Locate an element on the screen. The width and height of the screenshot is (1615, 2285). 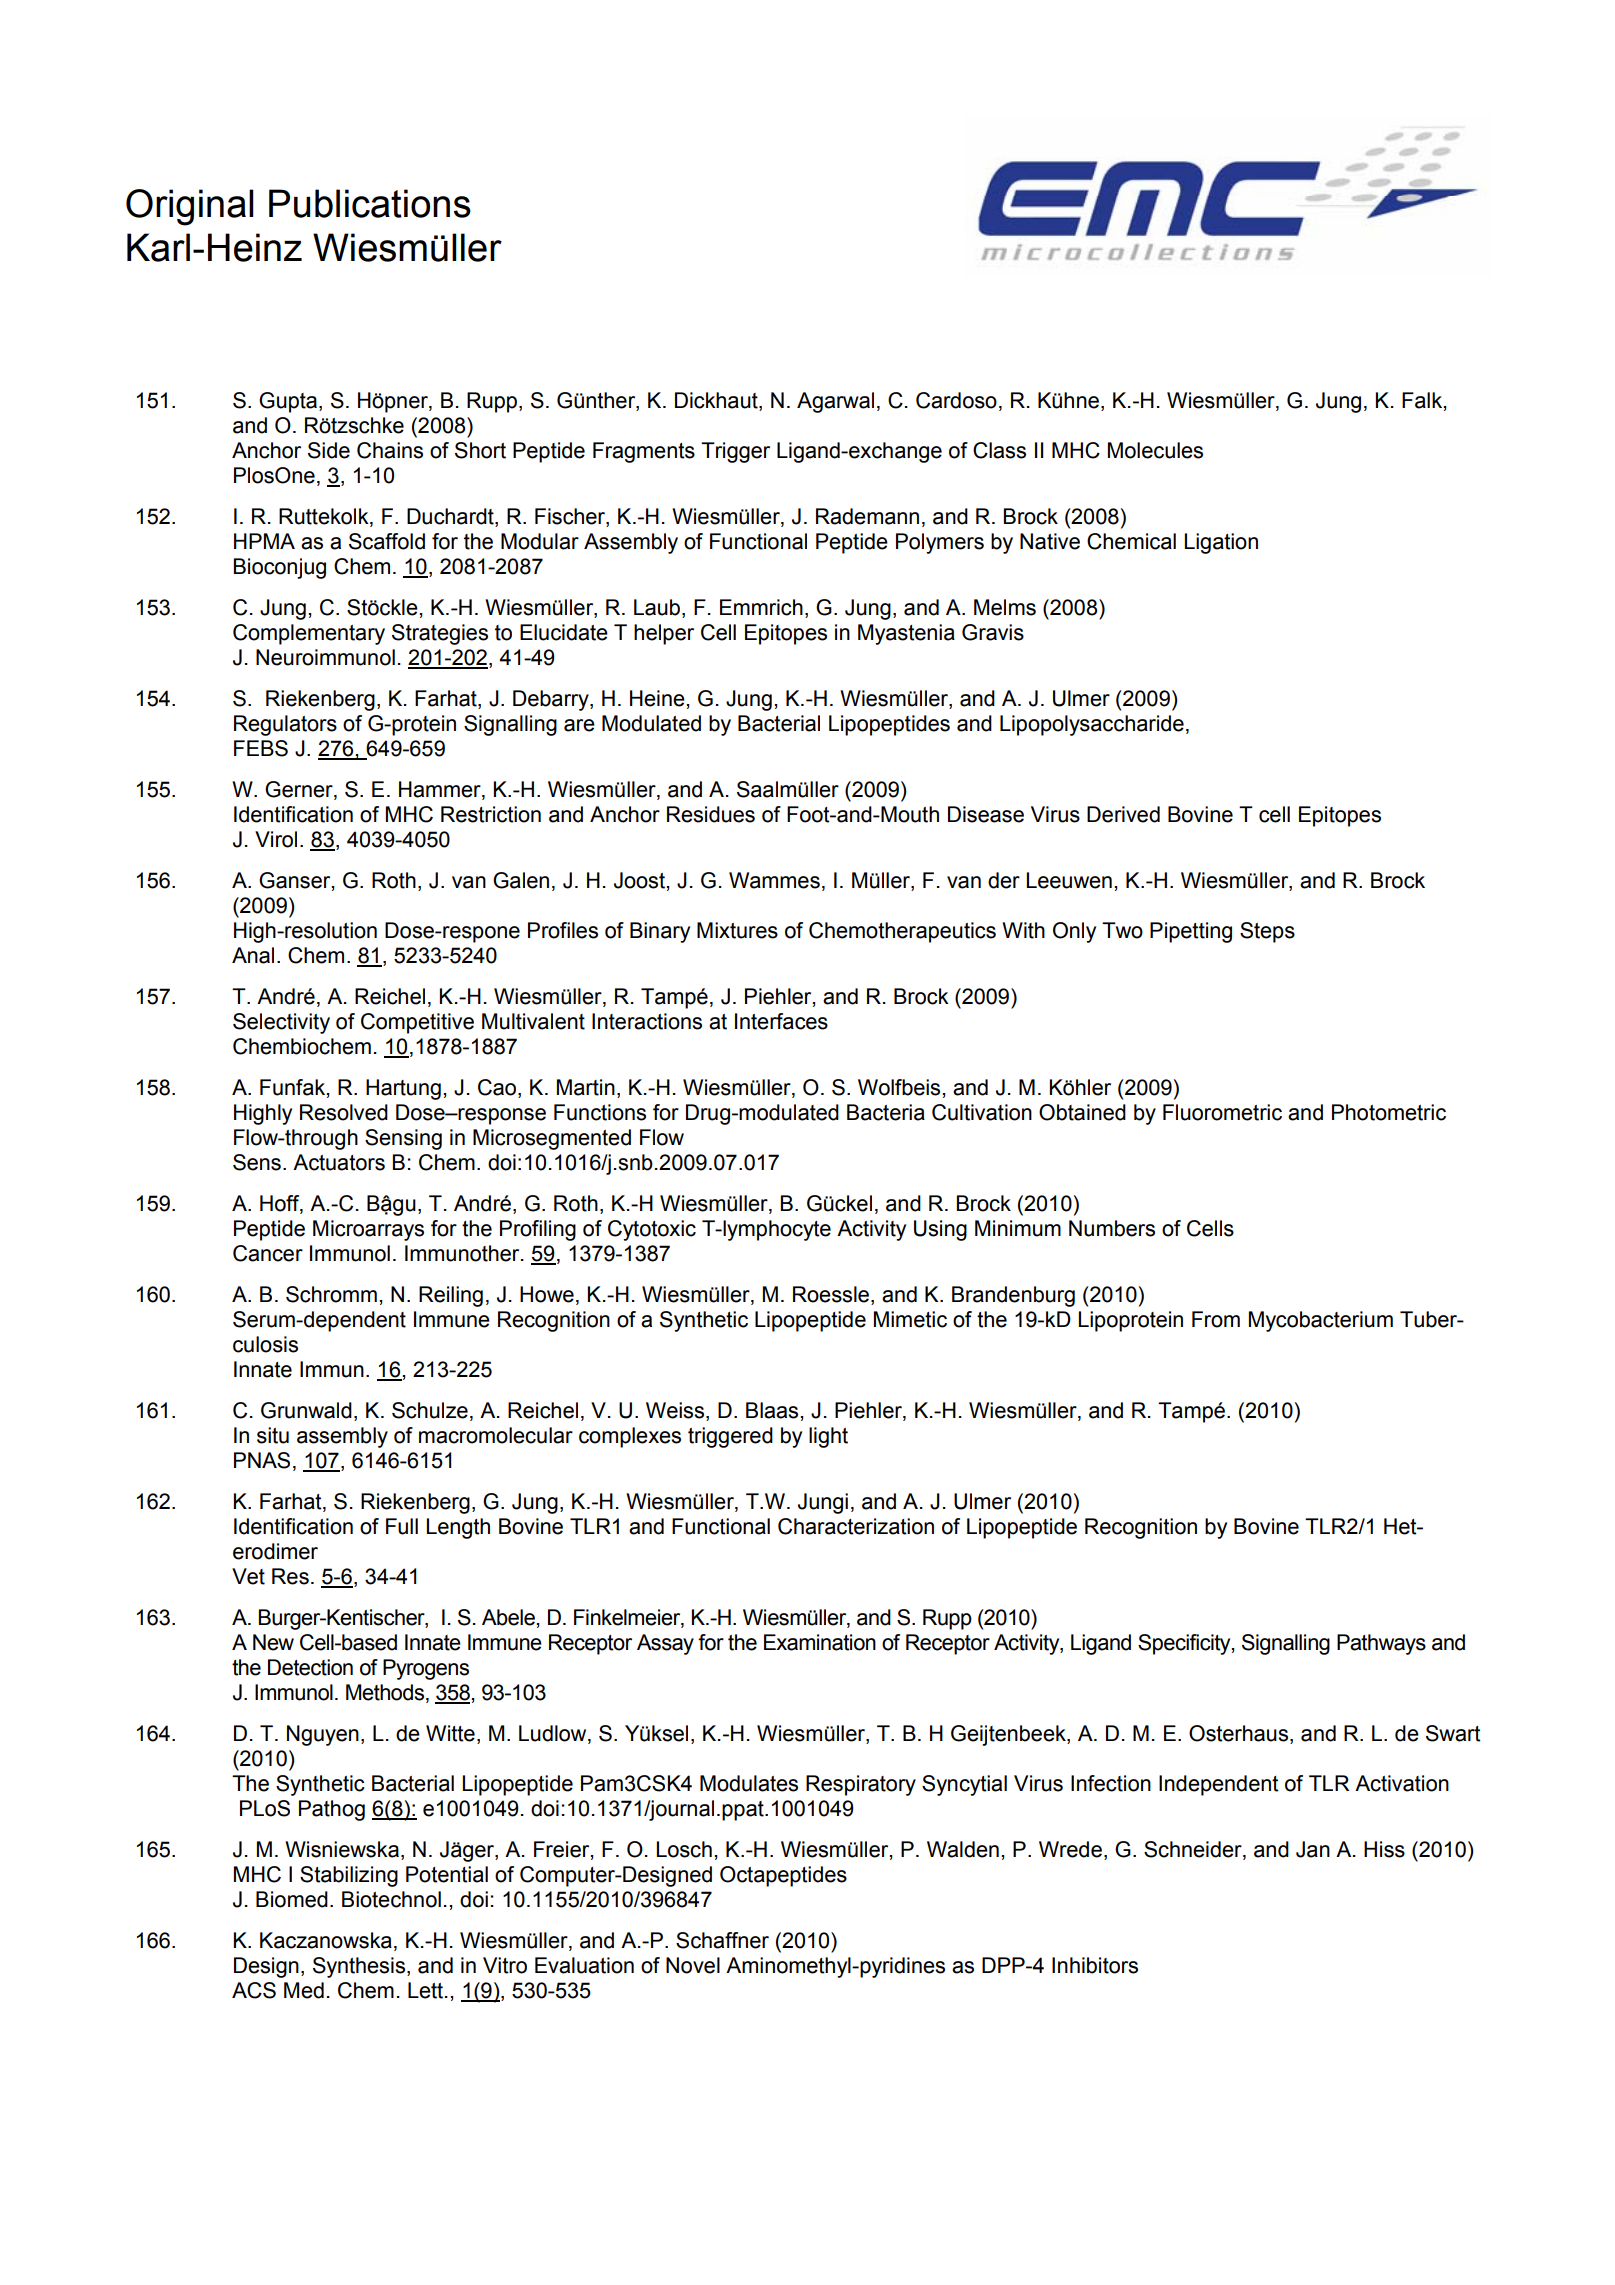
Interfaces is located at coordinates (781, 1021).
